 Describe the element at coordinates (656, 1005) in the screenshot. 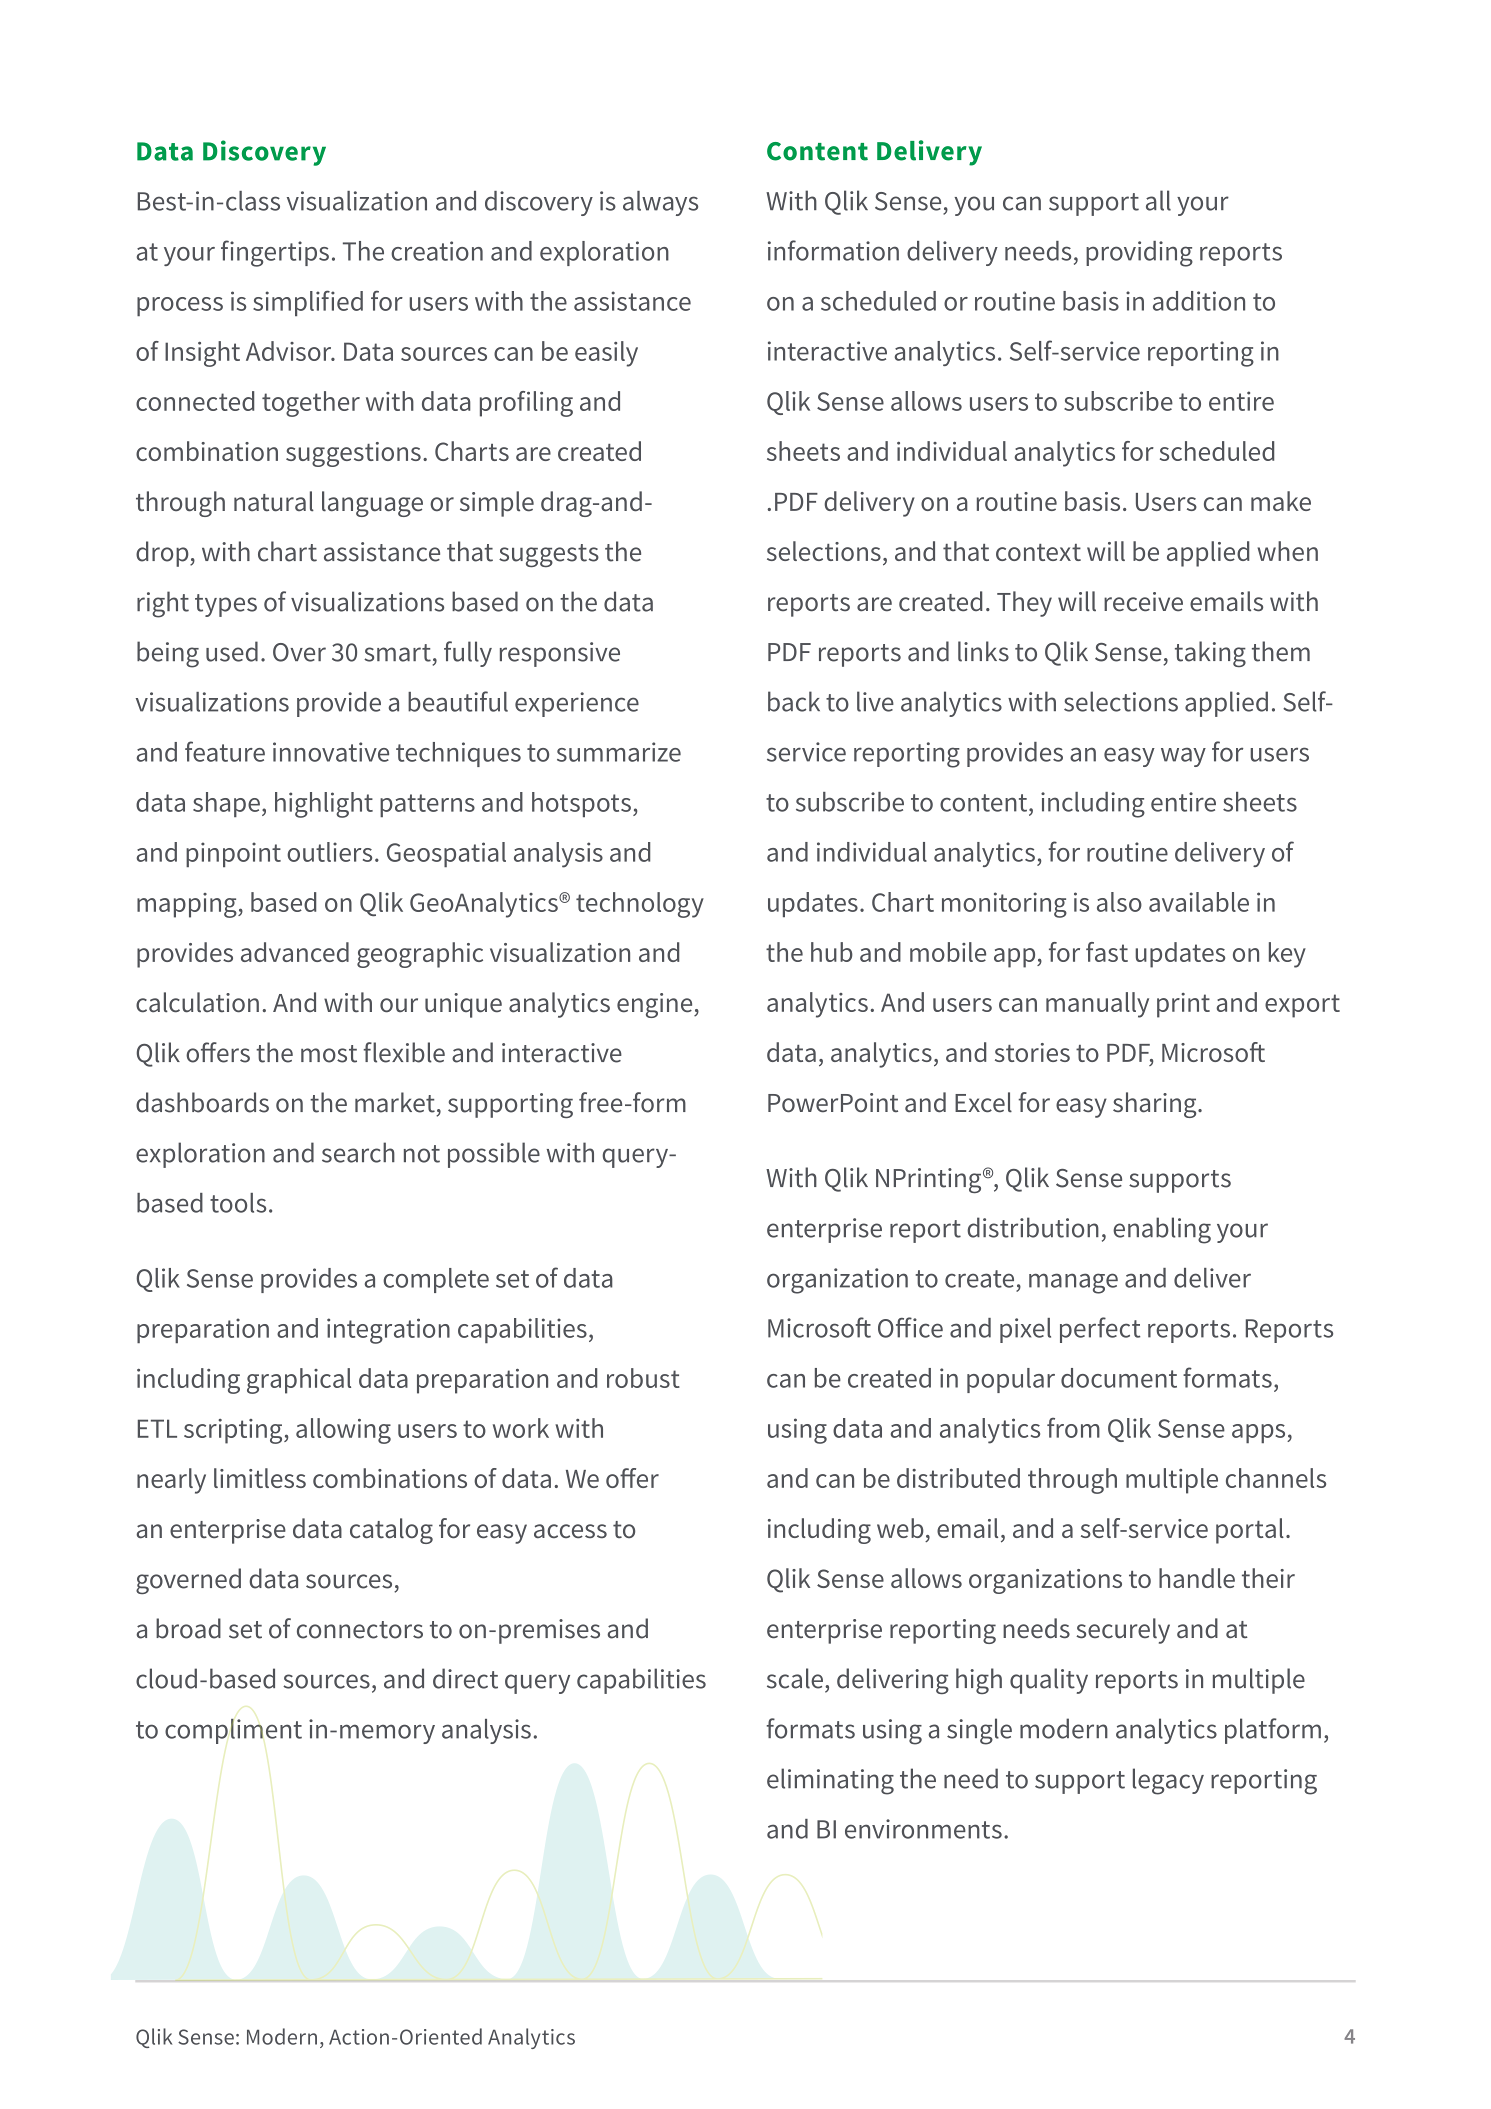

I see `engine` at that location.
